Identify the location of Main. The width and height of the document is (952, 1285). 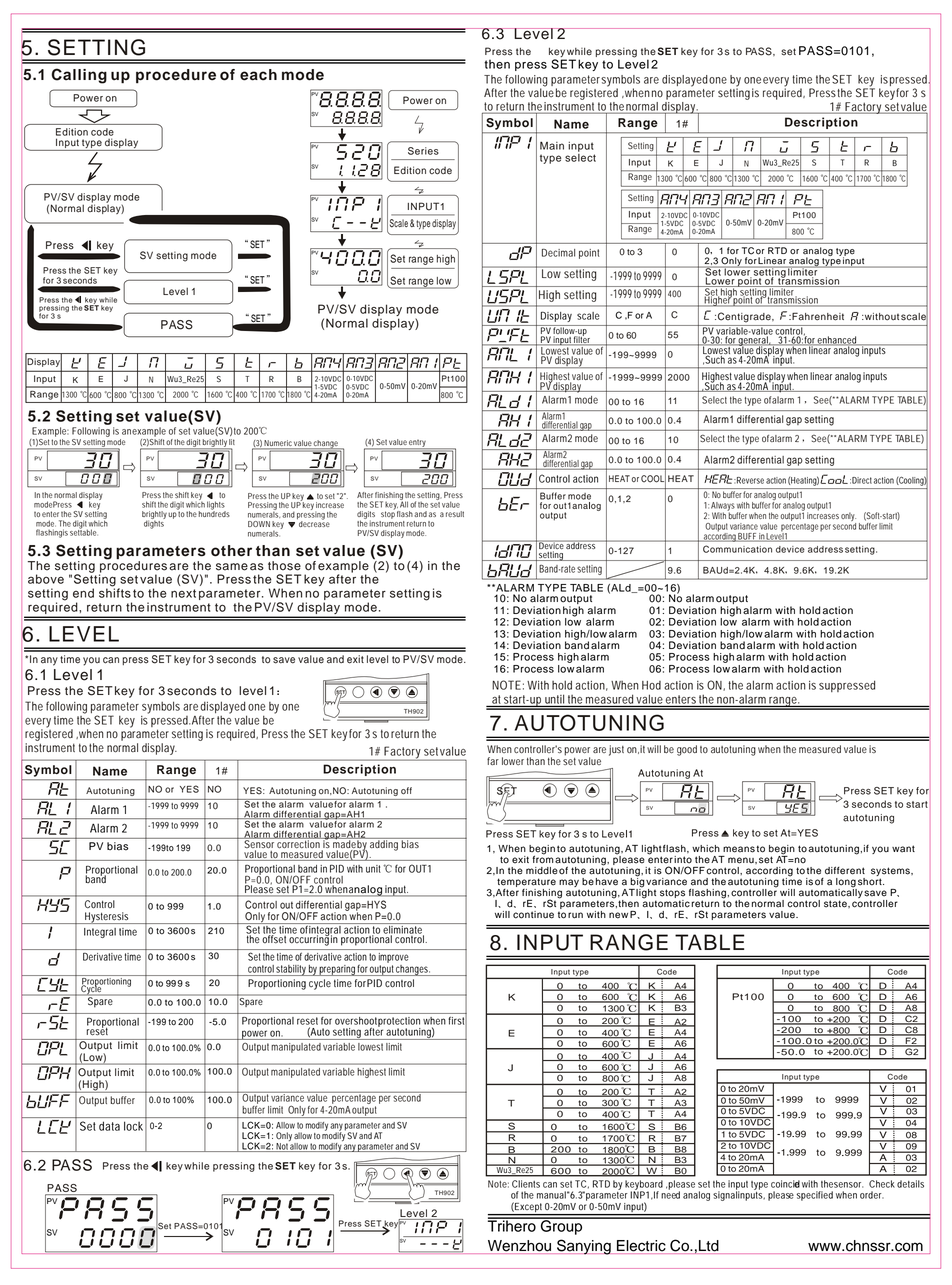
(552, 145).
